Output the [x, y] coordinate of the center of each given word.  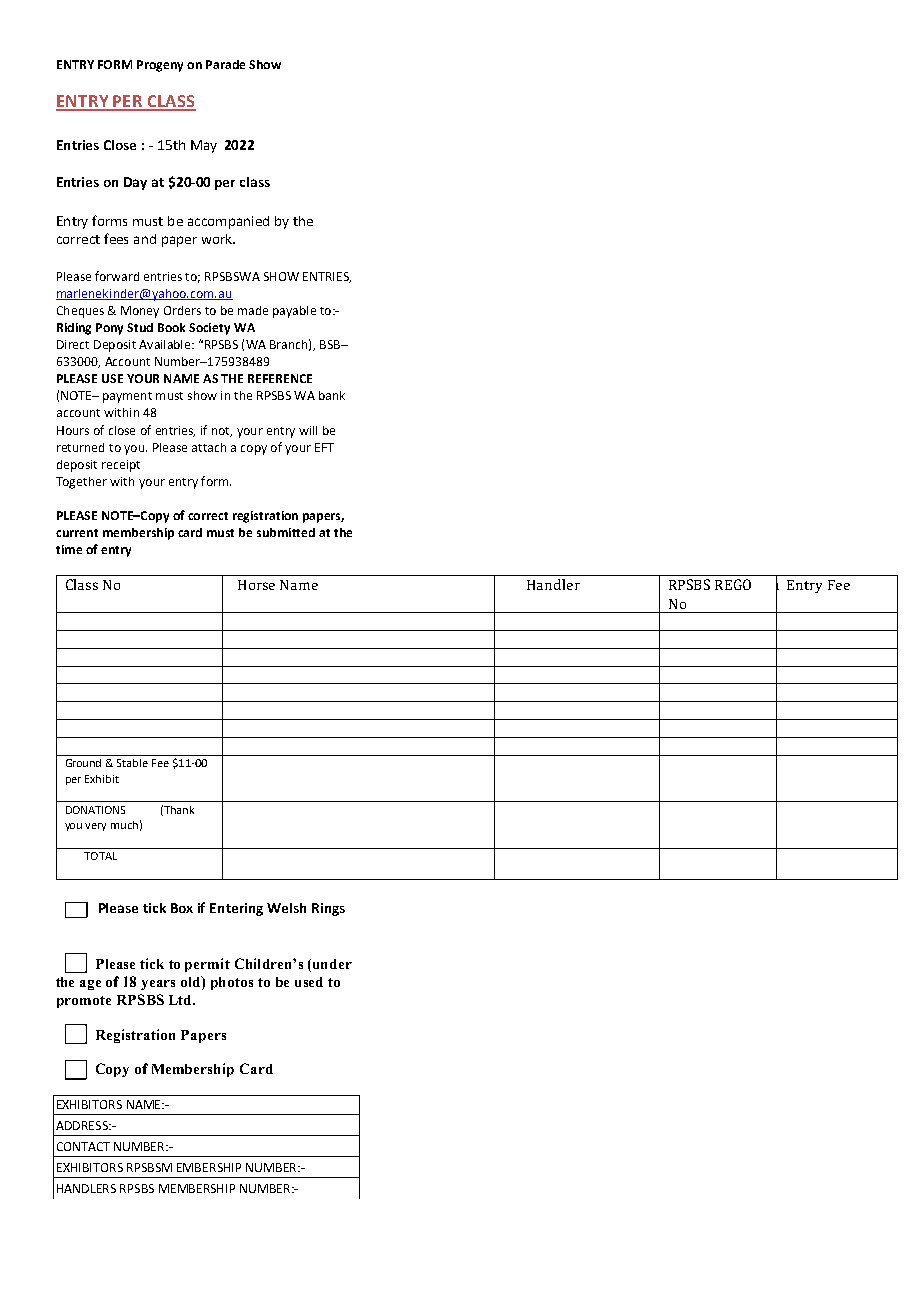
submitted [286, 532]
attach [209, 447]
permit [207, 965]
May [204, 146]
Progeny [160, 66]
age [90, 985]
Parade [225, 64]
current [77, 533]
